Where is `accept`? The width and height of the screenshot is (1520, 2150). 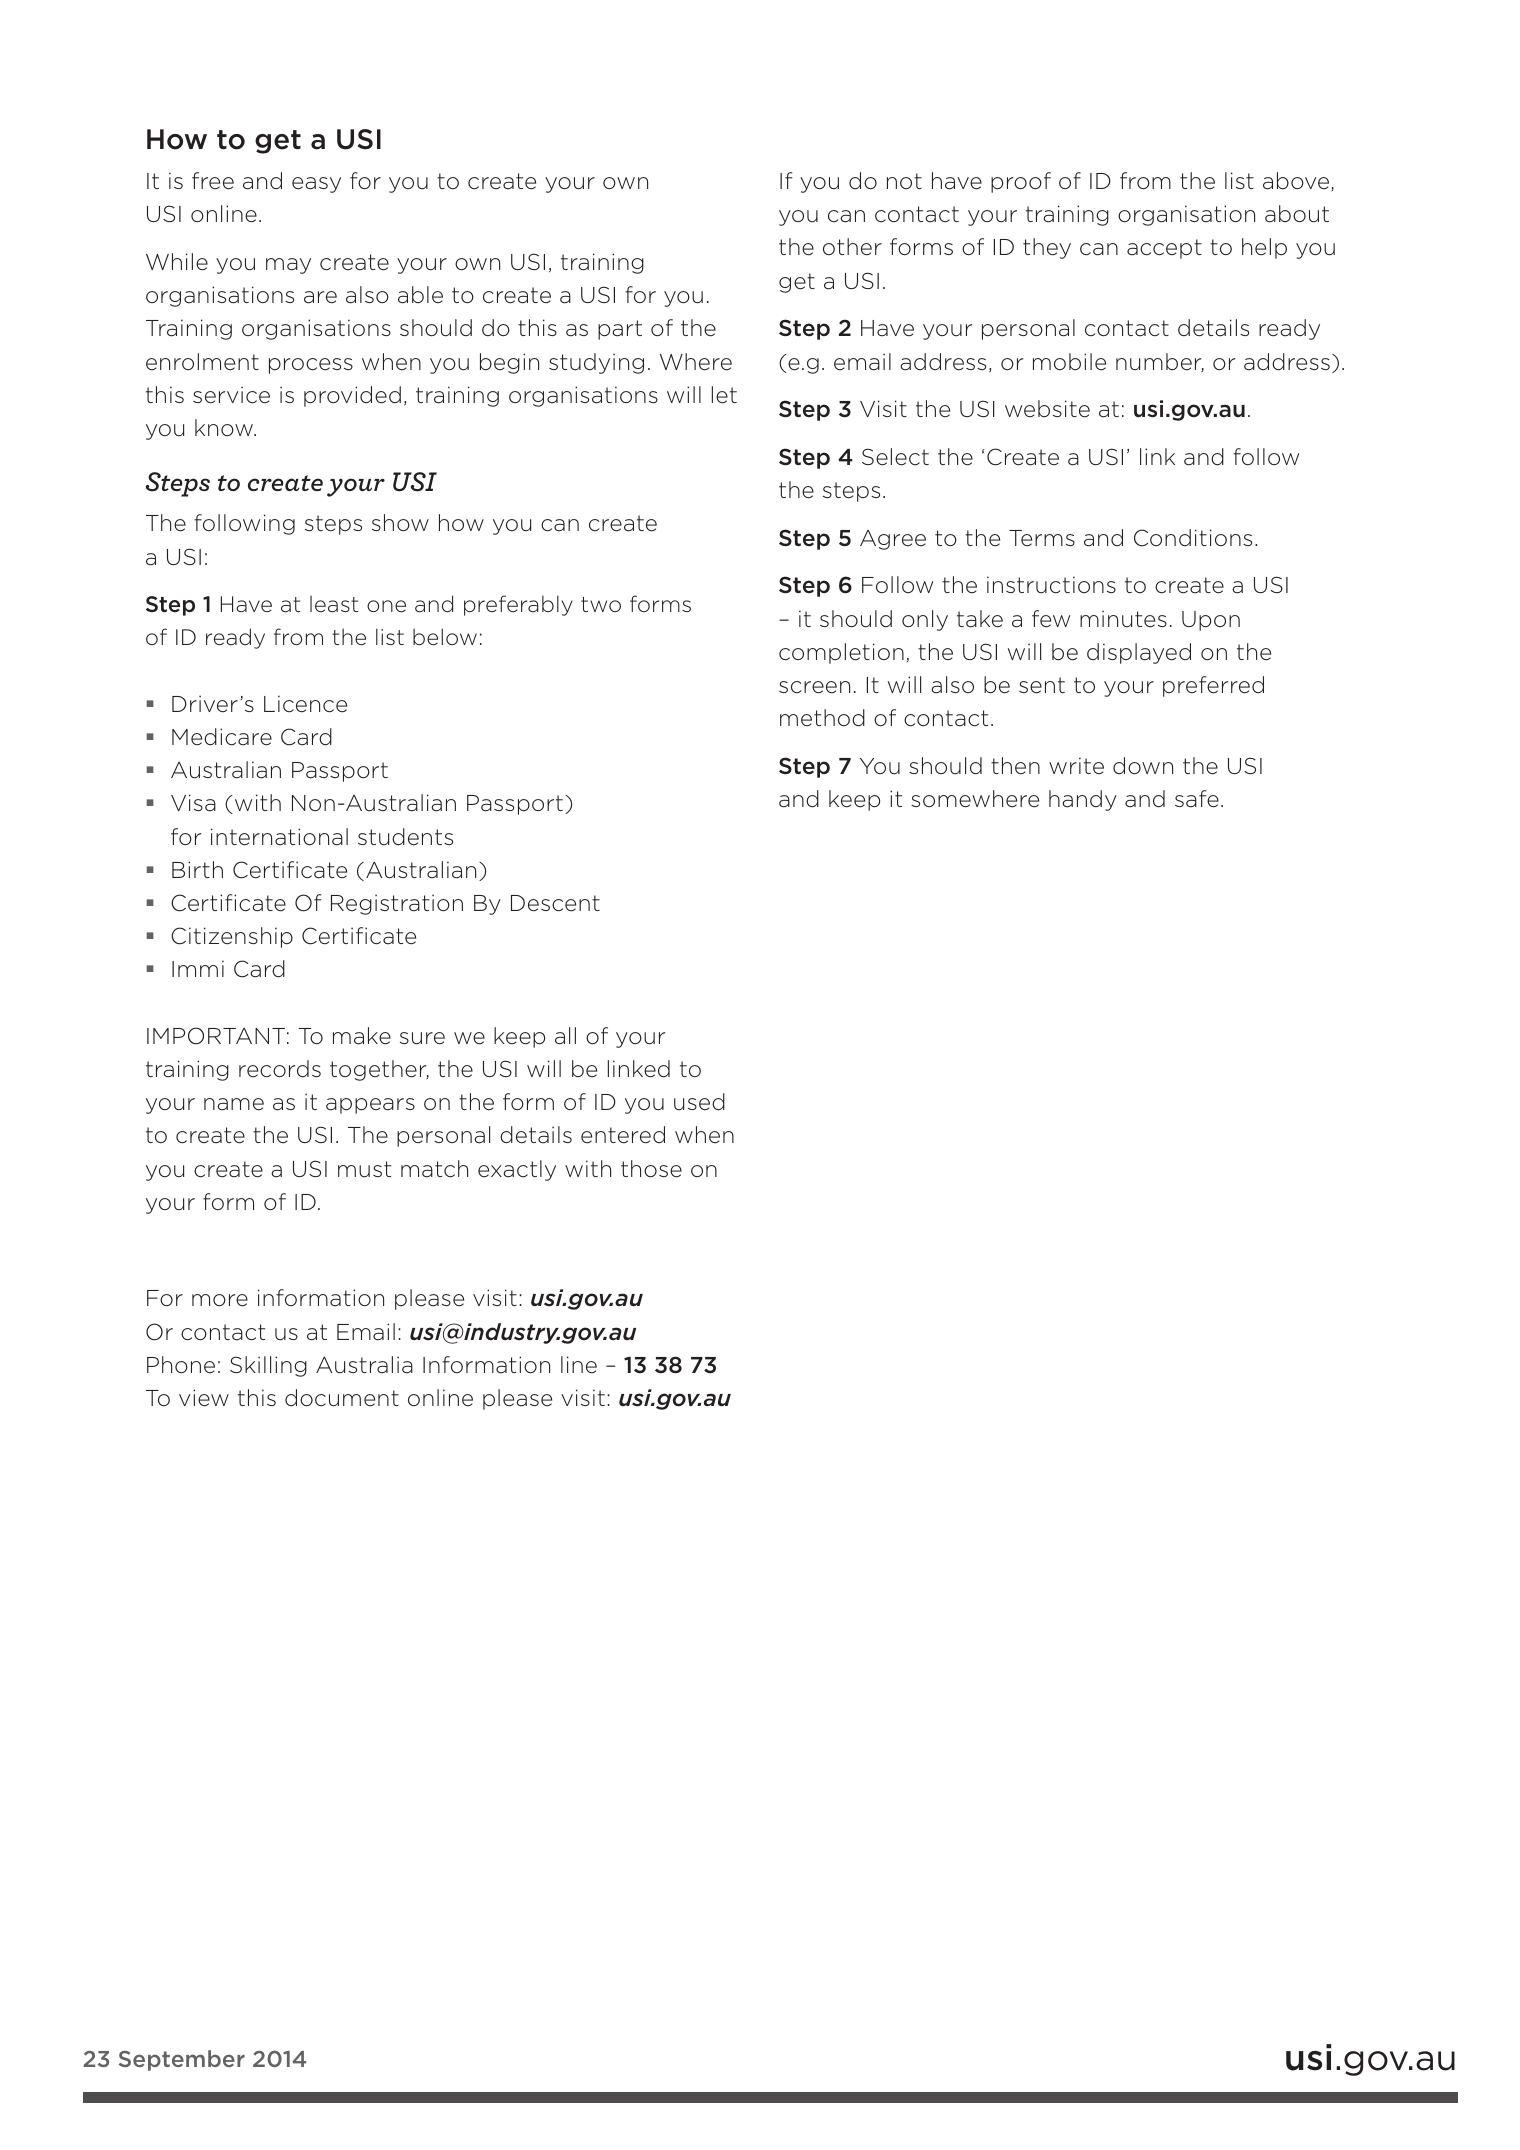
accept is located at coordinates (1164, 249).
